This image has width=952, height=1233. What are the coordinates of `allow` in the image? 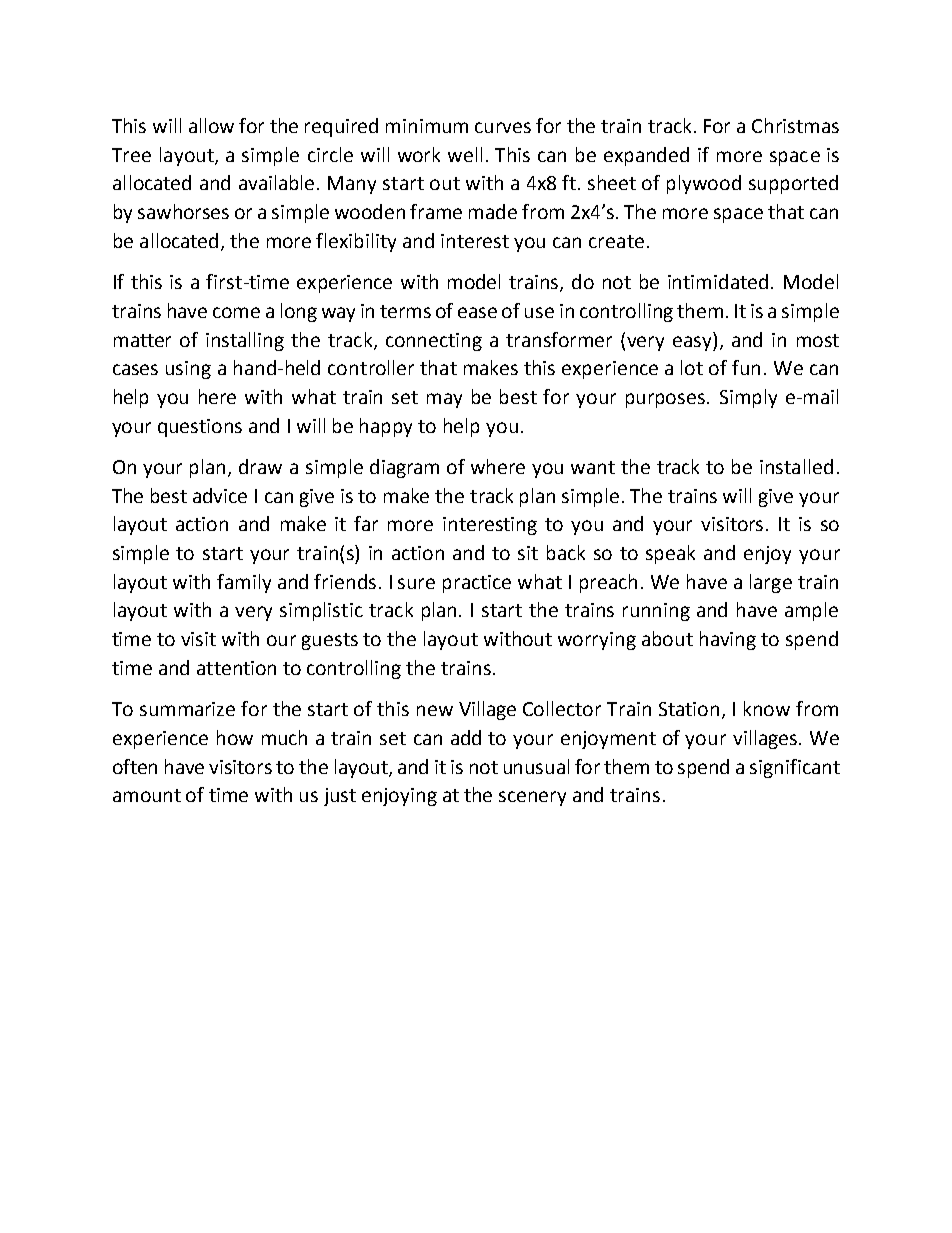 It's located at (211, 125).
